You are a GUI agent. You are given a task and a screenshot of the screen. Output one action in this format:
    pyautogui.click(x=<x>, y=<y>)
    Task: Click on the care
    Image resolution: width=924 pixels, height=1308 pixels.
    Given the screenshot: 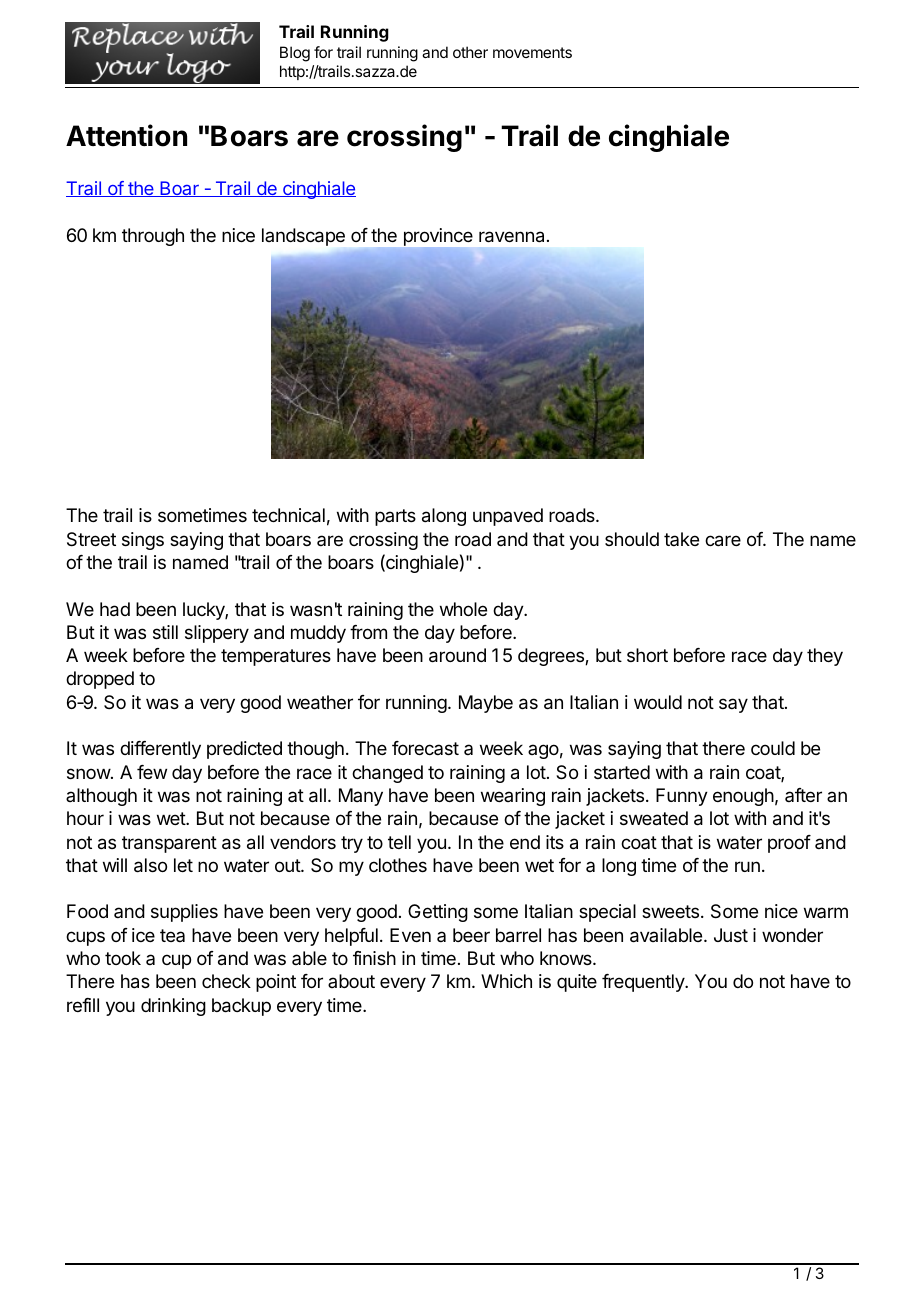 What is the action you would take?
    pyautogui.click(x=723, y=541)
